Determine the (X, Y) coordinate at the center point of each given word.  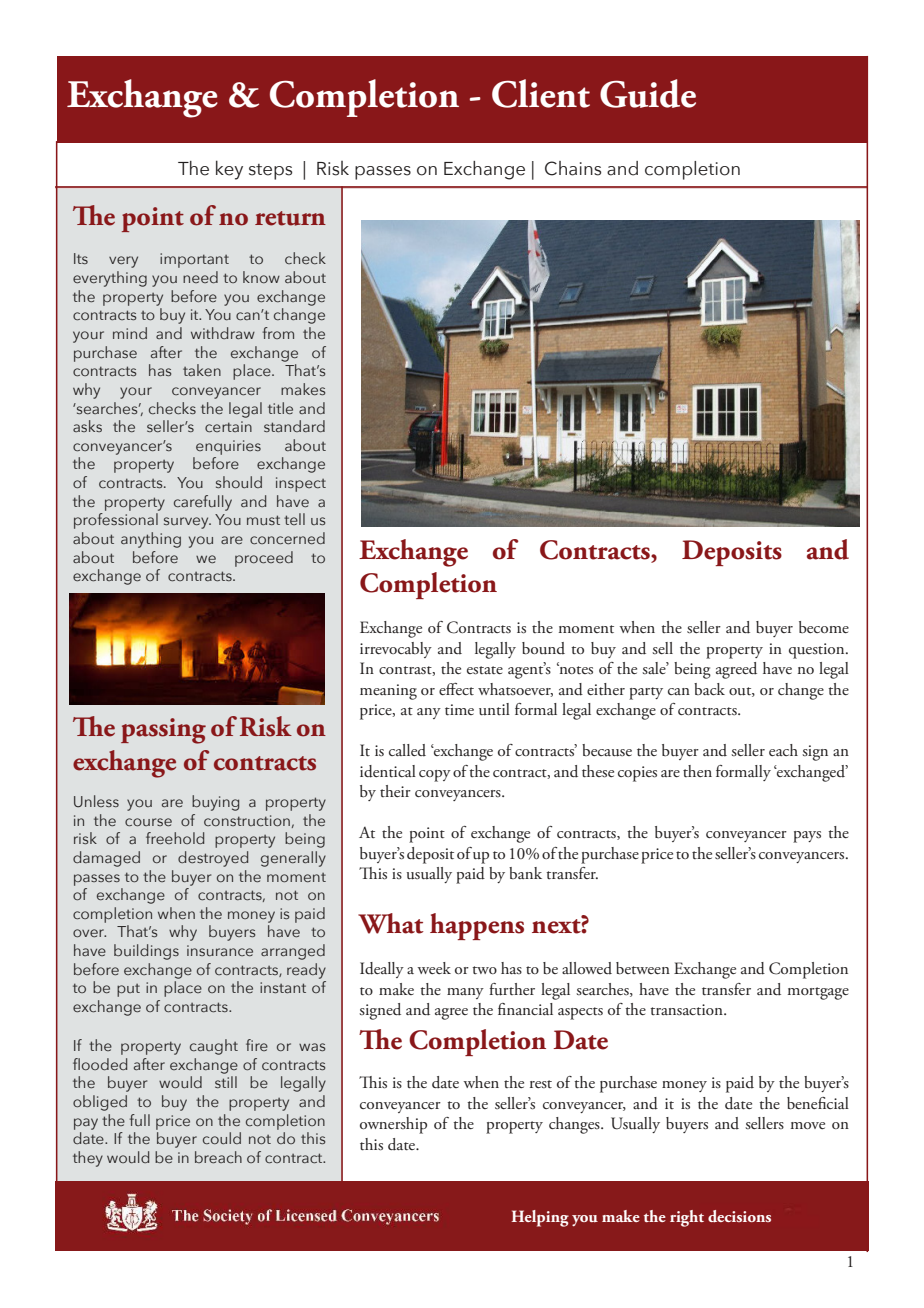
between (643, 968)
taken (202, 370)
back (709, 689)
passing (163, 731)
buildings (146, 952)
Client (541, 93)
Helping (540, 1218)
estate (485, 670)
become (824, 627)
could (222, 1138)
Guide (648, 93)
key (229, 170)
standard (294, 426)
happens (477, 926)
